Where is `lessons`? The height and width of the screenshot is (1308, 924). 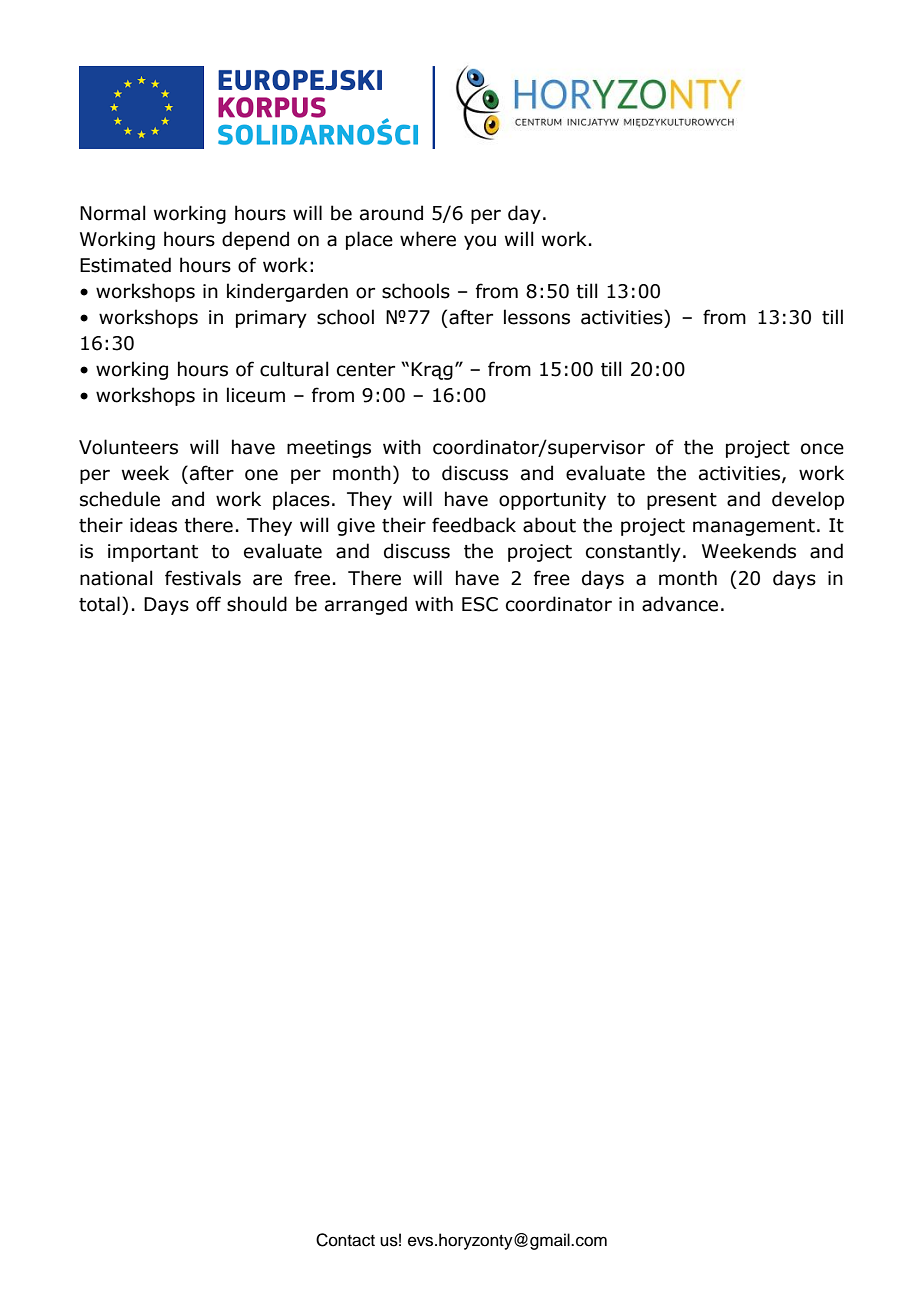
lessons is located at coordinates (537, 317).
